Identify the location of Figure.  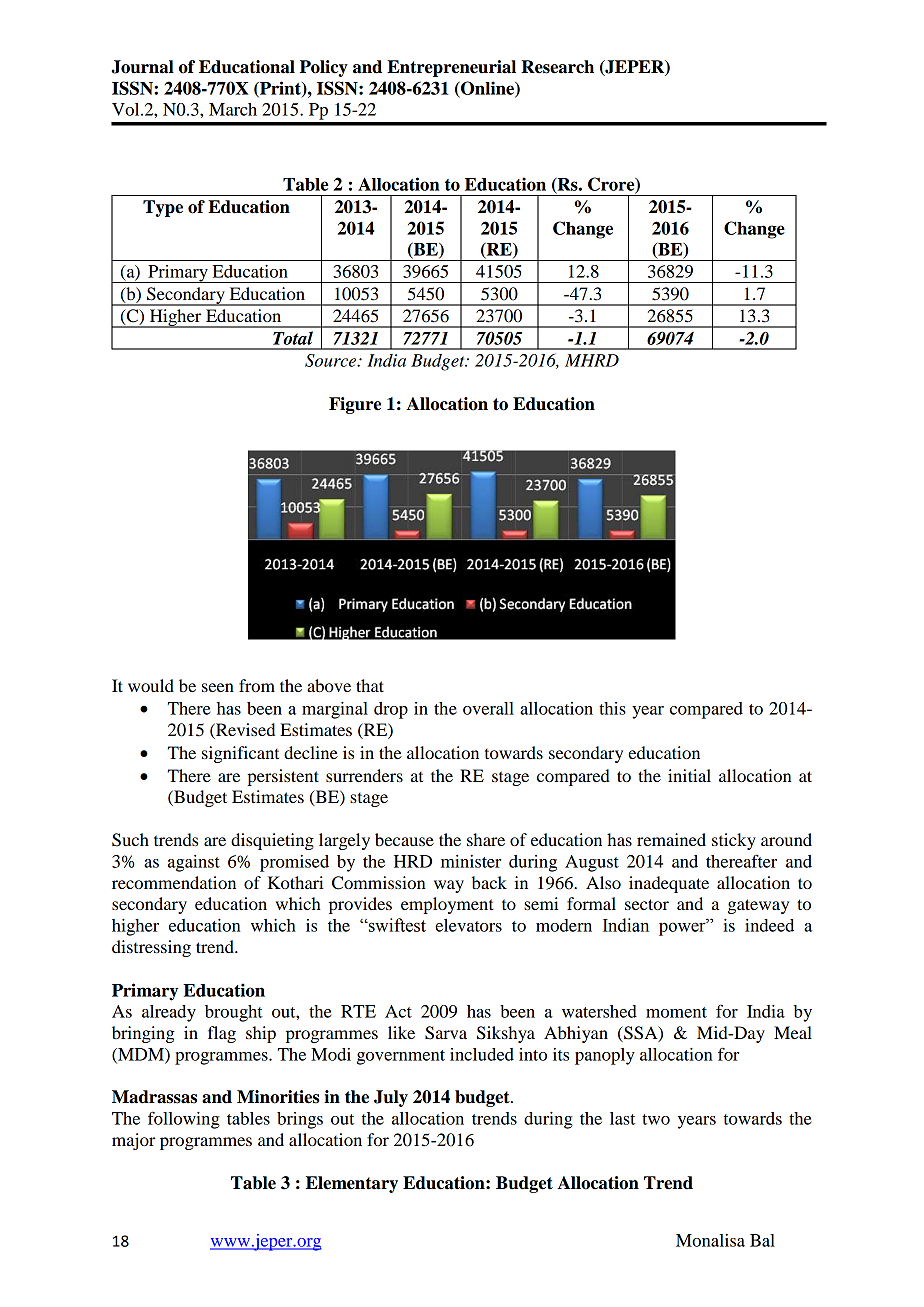
(355, 405).
